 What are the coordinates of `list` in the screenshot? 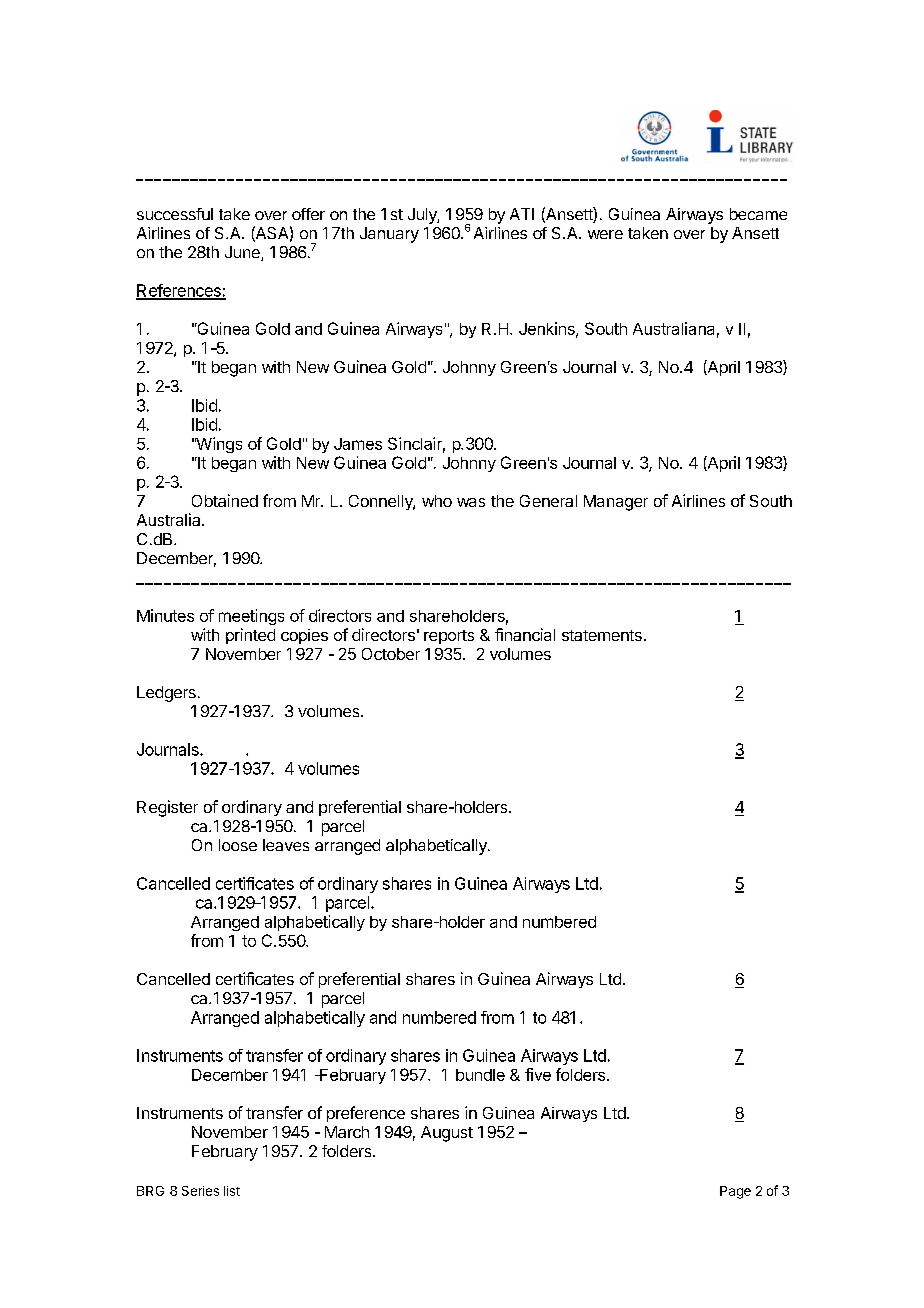 It's located at (232, 1191).
